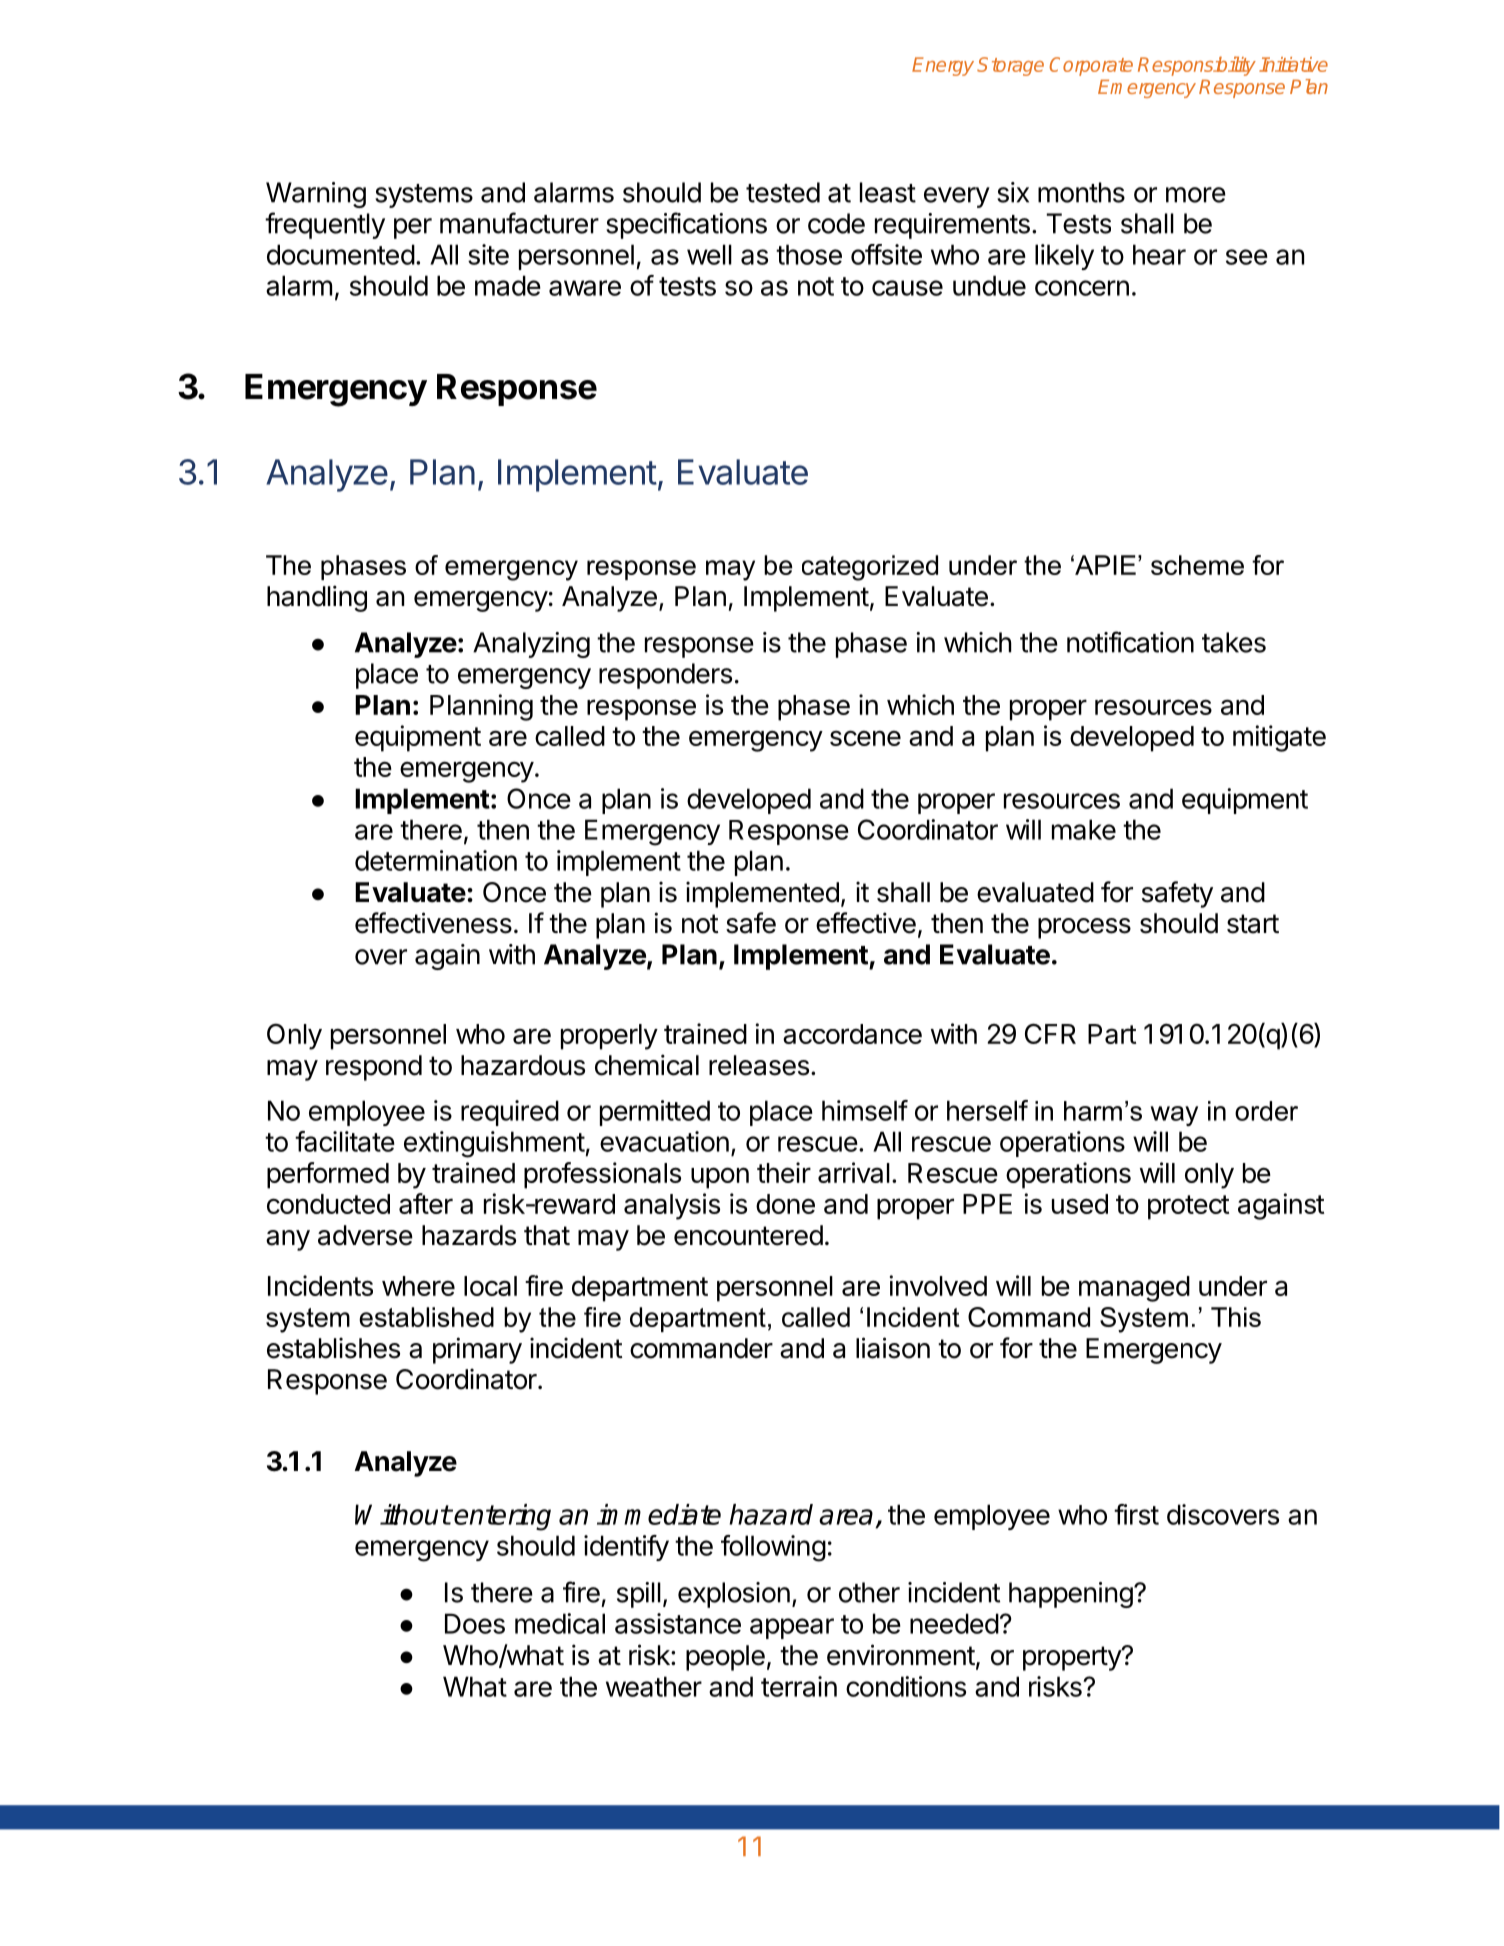 This screenshot has height=1946, width=1504. Describe the element at coordinates (436, 860) in the screenshot. I see `determination` at that location.
